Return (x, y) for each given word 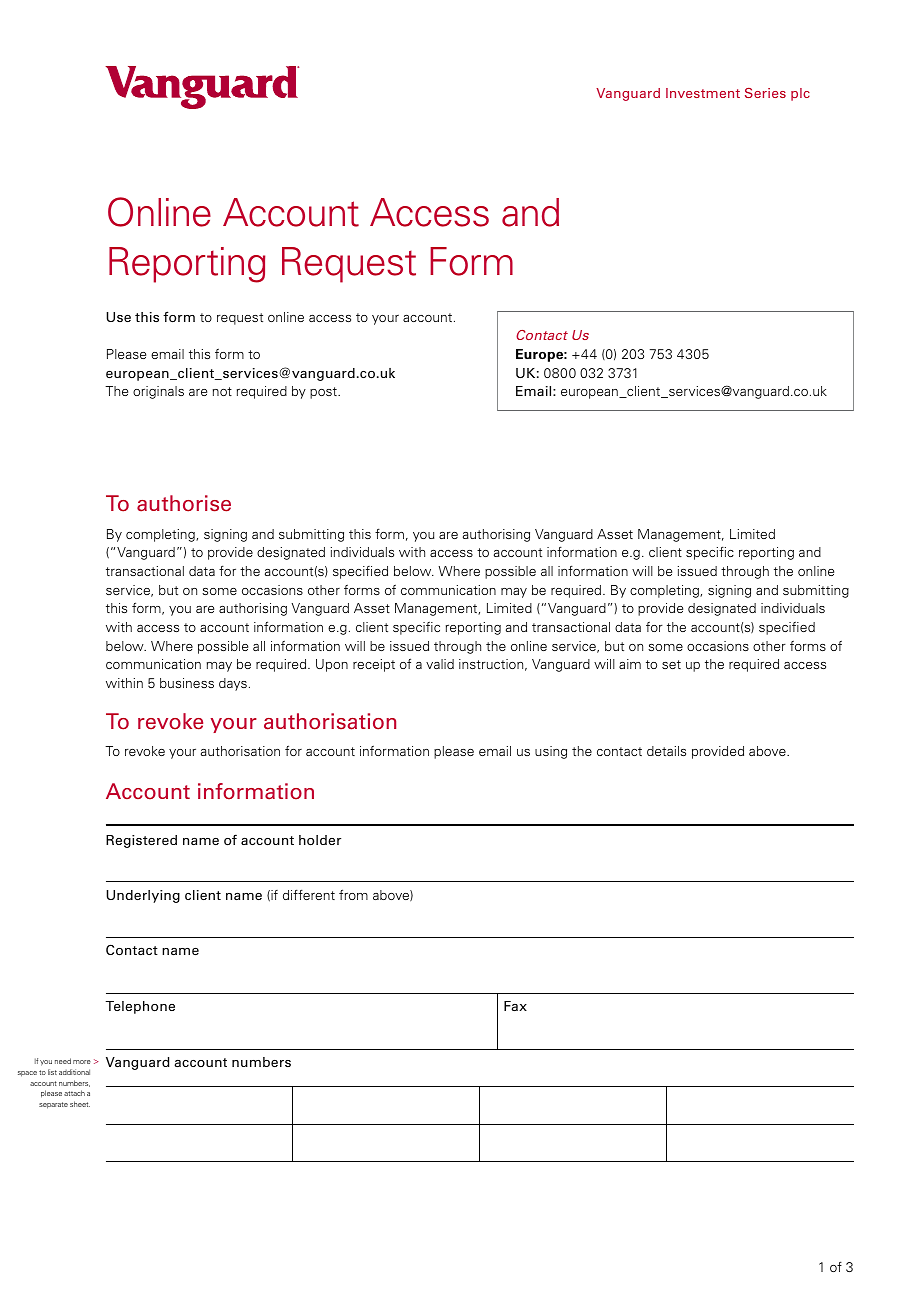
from (353, 894)
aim (630, 664)
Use (118, 317)
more (82, 1062)
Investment (703, 93)
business (187, 683)
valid (440, 664)
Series (765, 93)
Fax (515, 1006)
